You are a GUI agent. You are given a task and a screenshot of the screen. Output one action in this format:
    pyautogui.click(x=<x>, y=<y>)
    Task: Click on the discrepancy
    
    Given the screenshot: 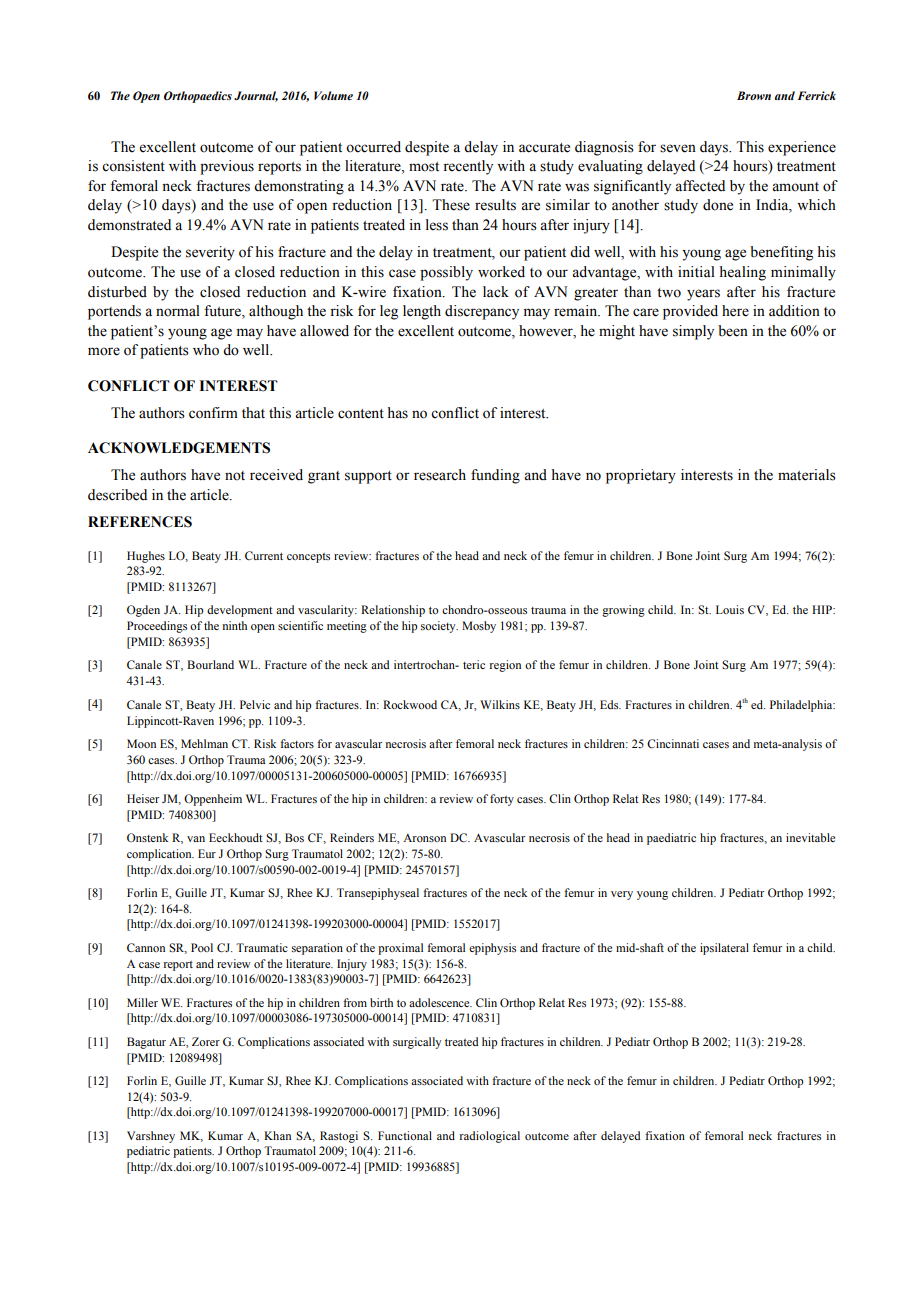 What is the action you would take?
    pyautogui.click(x=482, y=312)
